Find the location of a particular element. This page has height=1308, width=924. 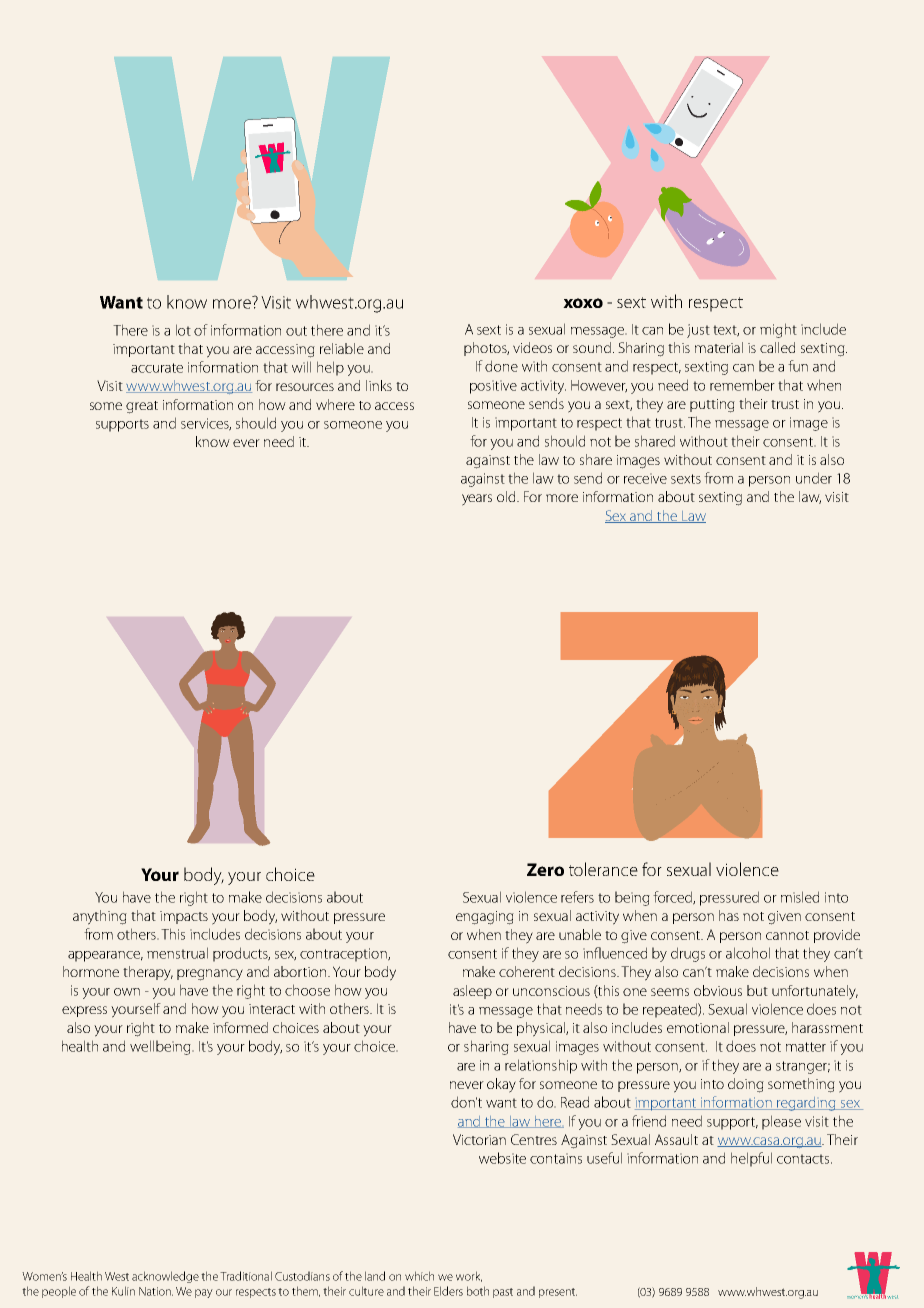

done is located at coordinates (501, 366).
